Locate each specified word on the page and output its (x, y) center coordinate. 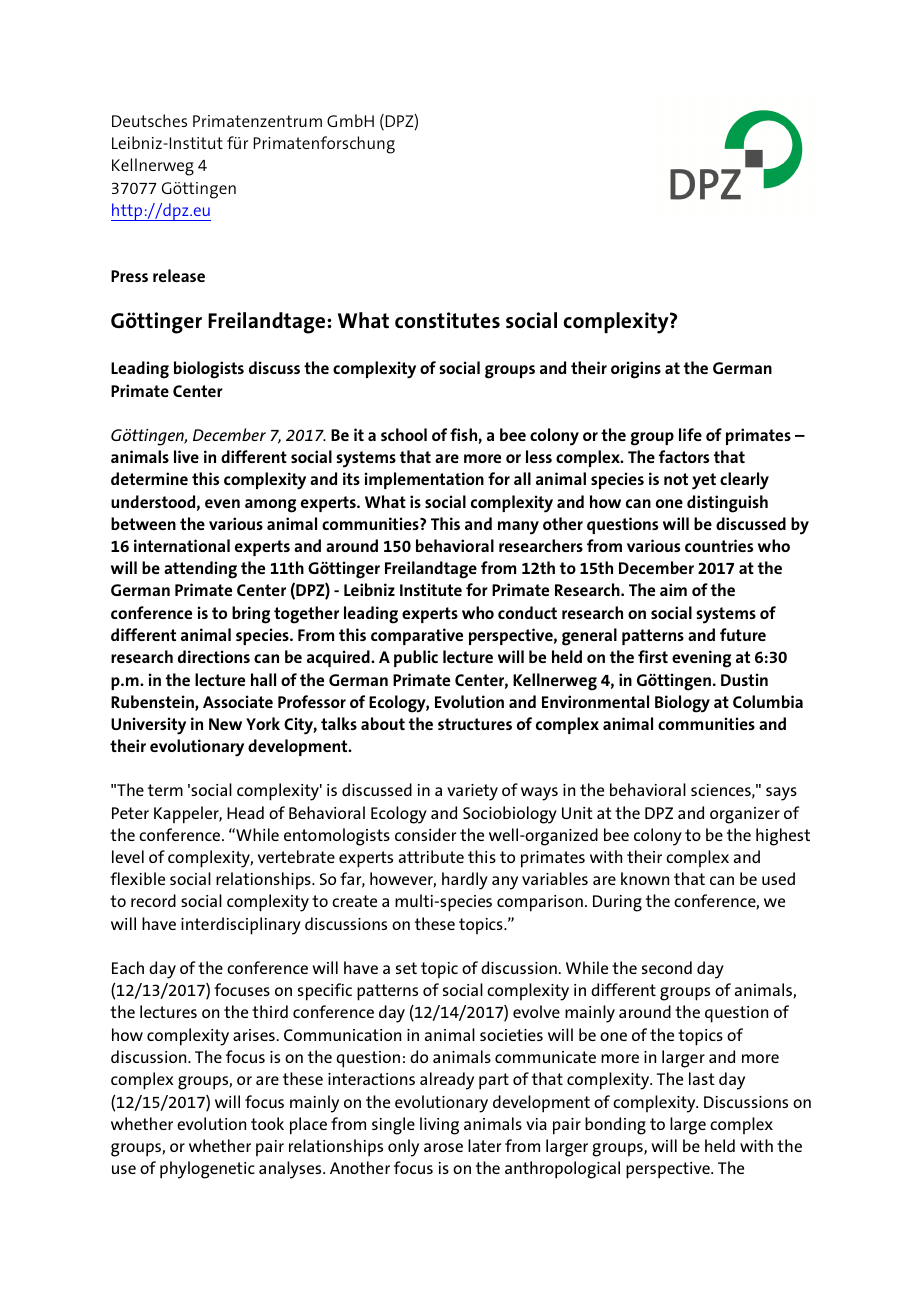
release (179, 275)
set (406, 968)
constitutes (447, 320)
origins (636, 370)
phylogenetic (207, 1170)
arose (443, 1147)
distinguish (727, 504)
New (225, 724)
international (182, 545)
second (667, 967)
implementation (424, 480)
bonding (615, 1126)
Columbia (768, 701)
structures (475, 724)
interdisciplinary (241, 926)
